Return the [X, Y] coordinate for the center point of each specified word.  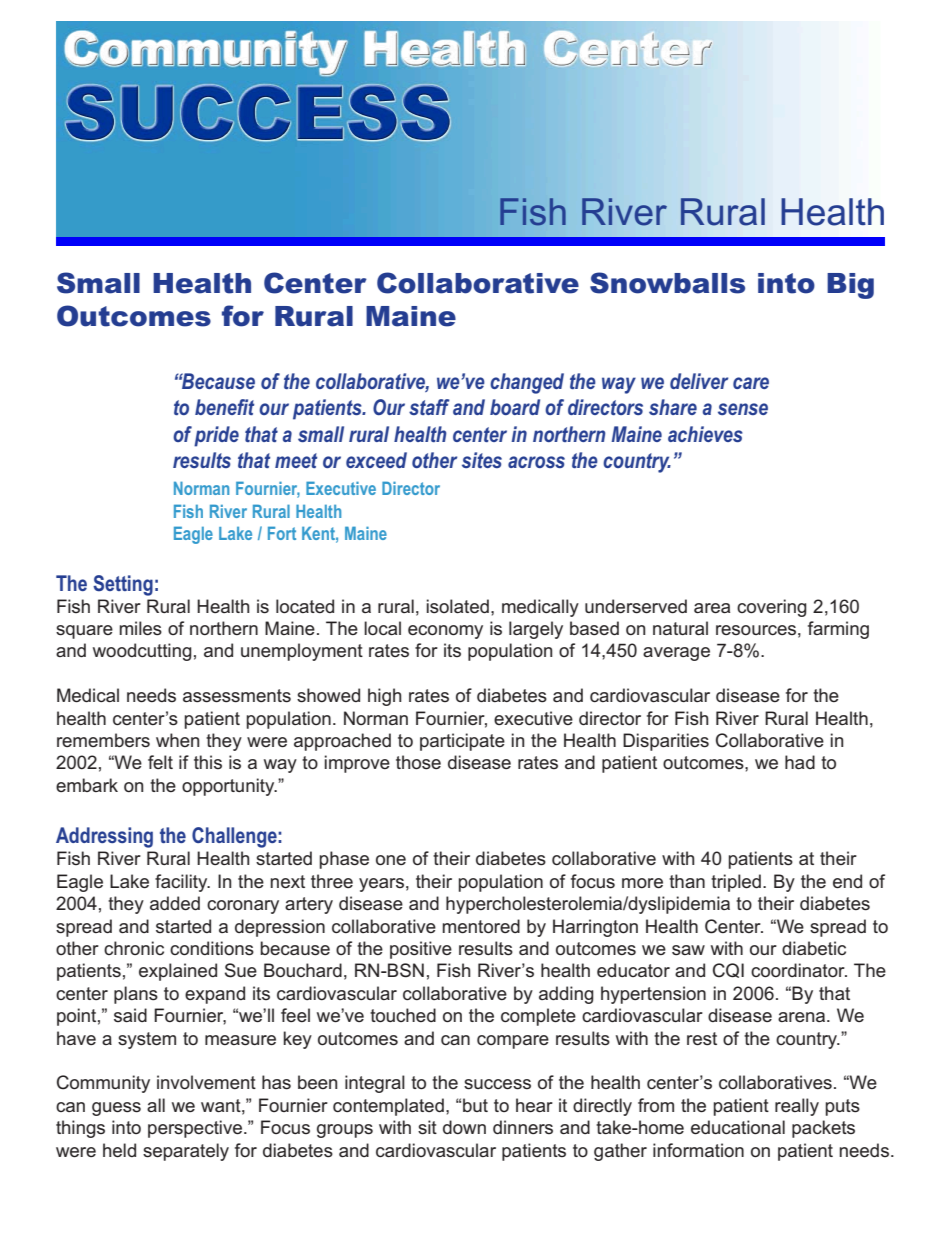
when [177, 740]
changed [527, 383]
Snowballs [667, 283]
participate [462, 742]
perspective [195, 1129]
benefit [224, 407]
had [800, 762]
